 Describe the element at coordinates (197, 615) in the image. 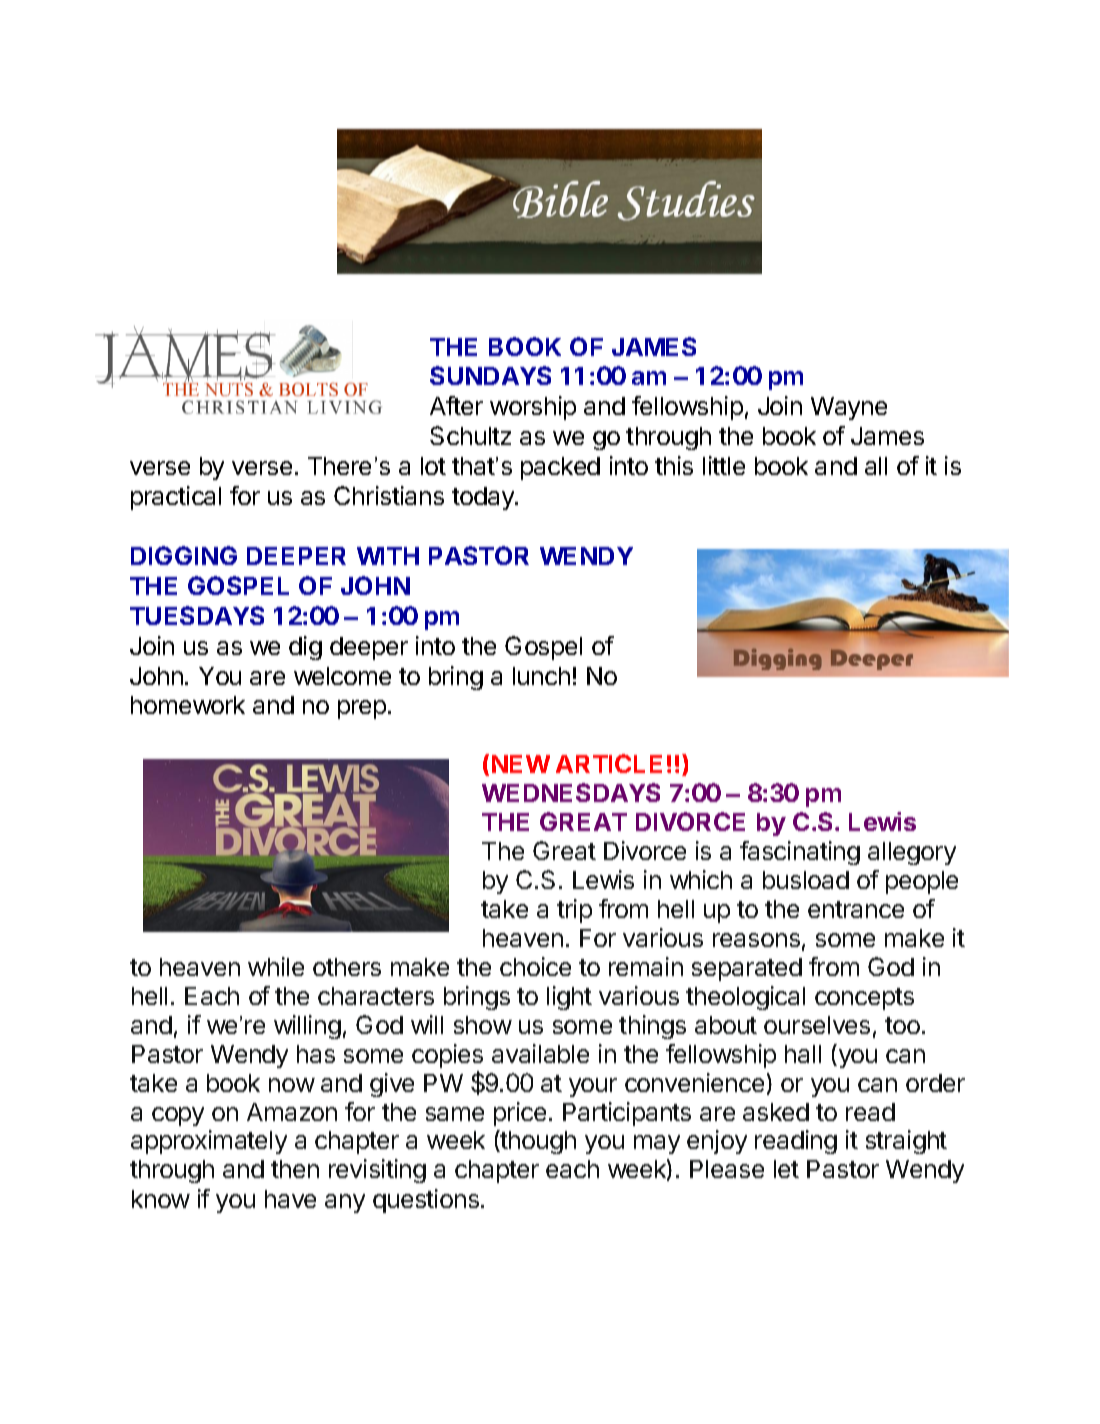

I see `TUESDAYS` at that location.
